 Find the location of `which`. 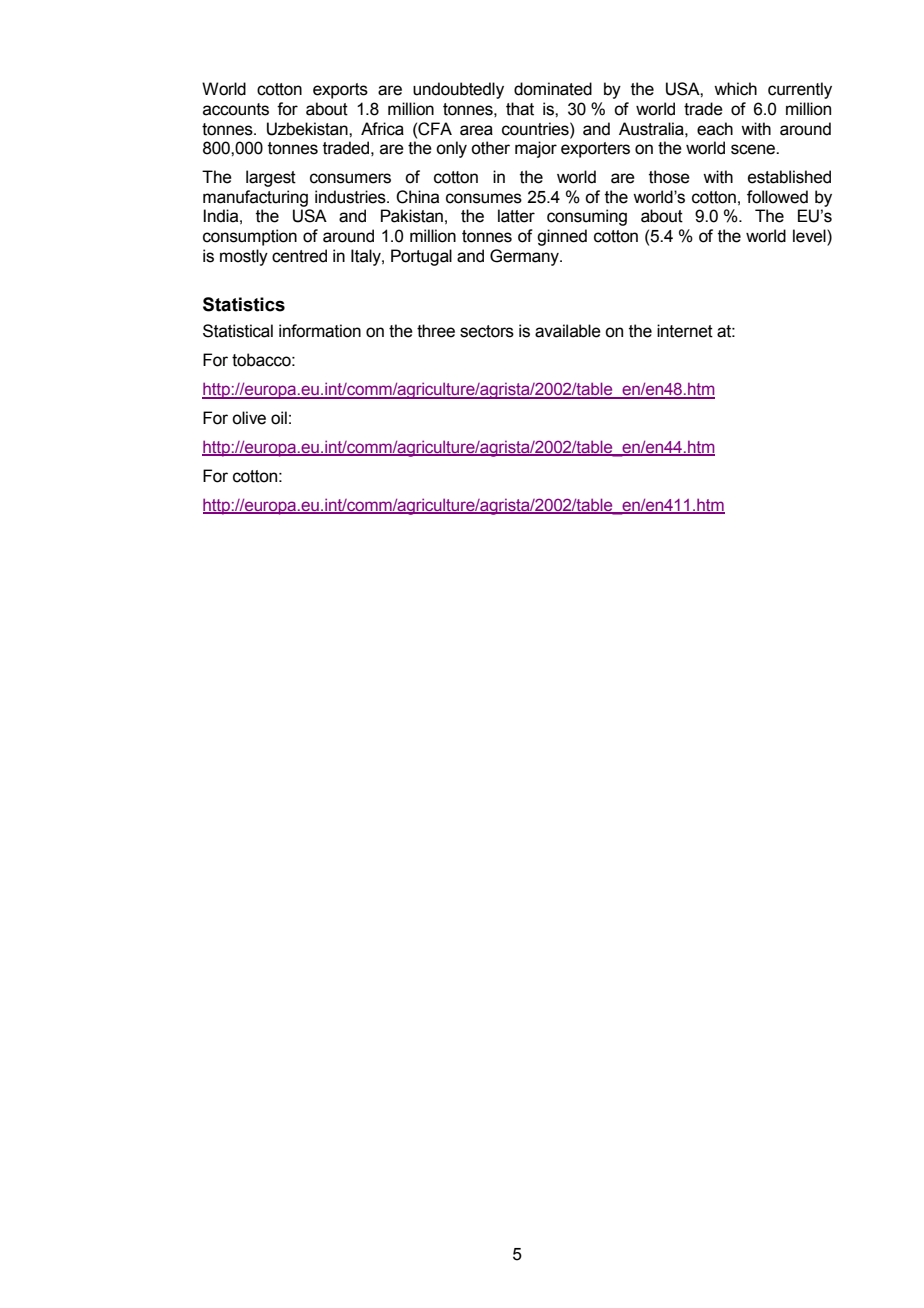

which is located at coordinates (735, 89).
